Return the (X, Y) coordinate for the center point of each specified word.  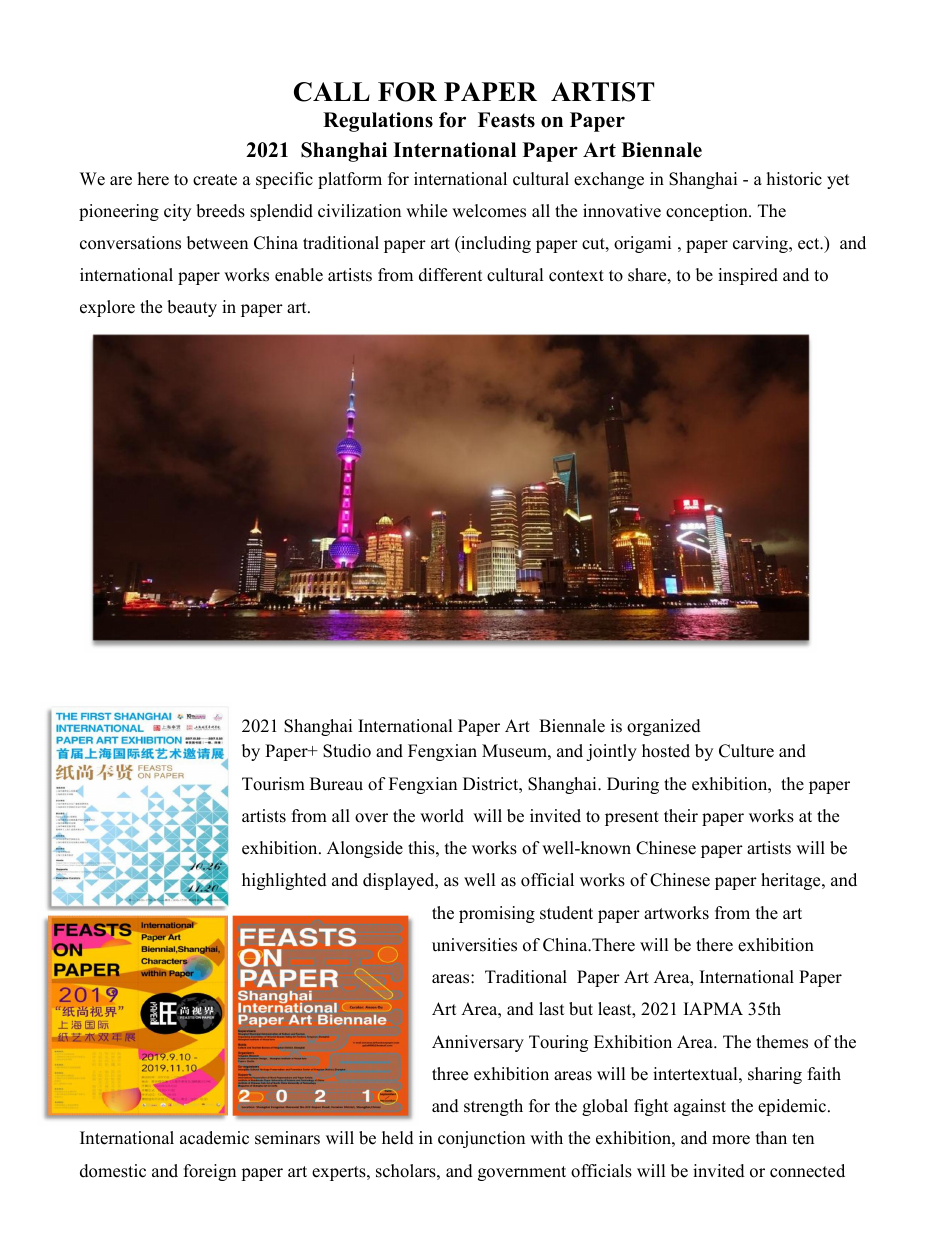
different (451, 275)
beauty (192, 308)
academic (214, 1138)
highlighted (284, 881)
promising (497, 914)
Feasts (506, 120)
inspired (748, 276)
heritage (792, 881)
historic (794, 179)
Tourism (273, 784)
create (215, 180)
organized (664, 727)
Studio (347, 751)
